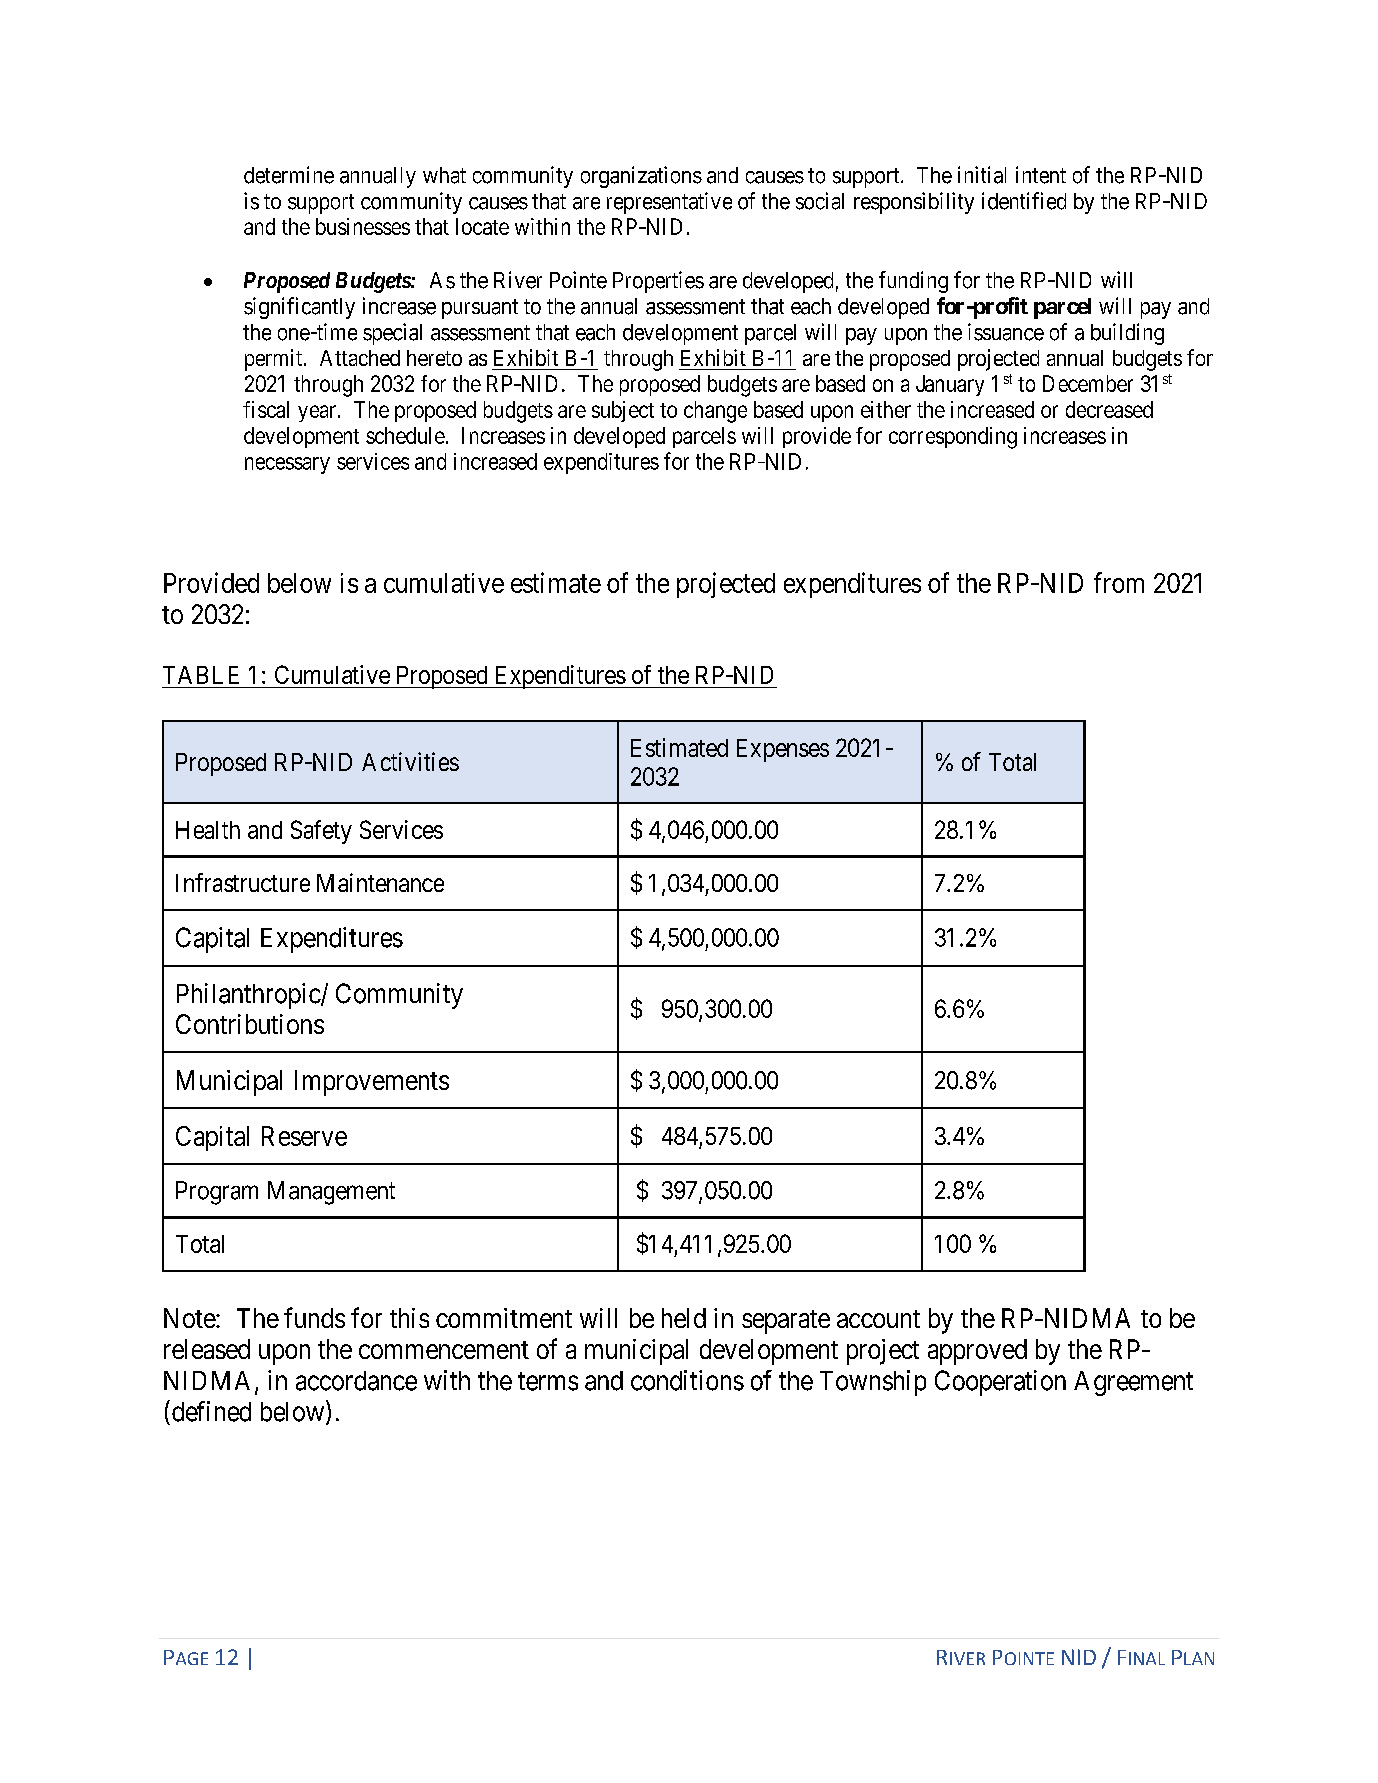 The image size is (1378, 1783). I want to click on Expenses, so click(783, 750).
